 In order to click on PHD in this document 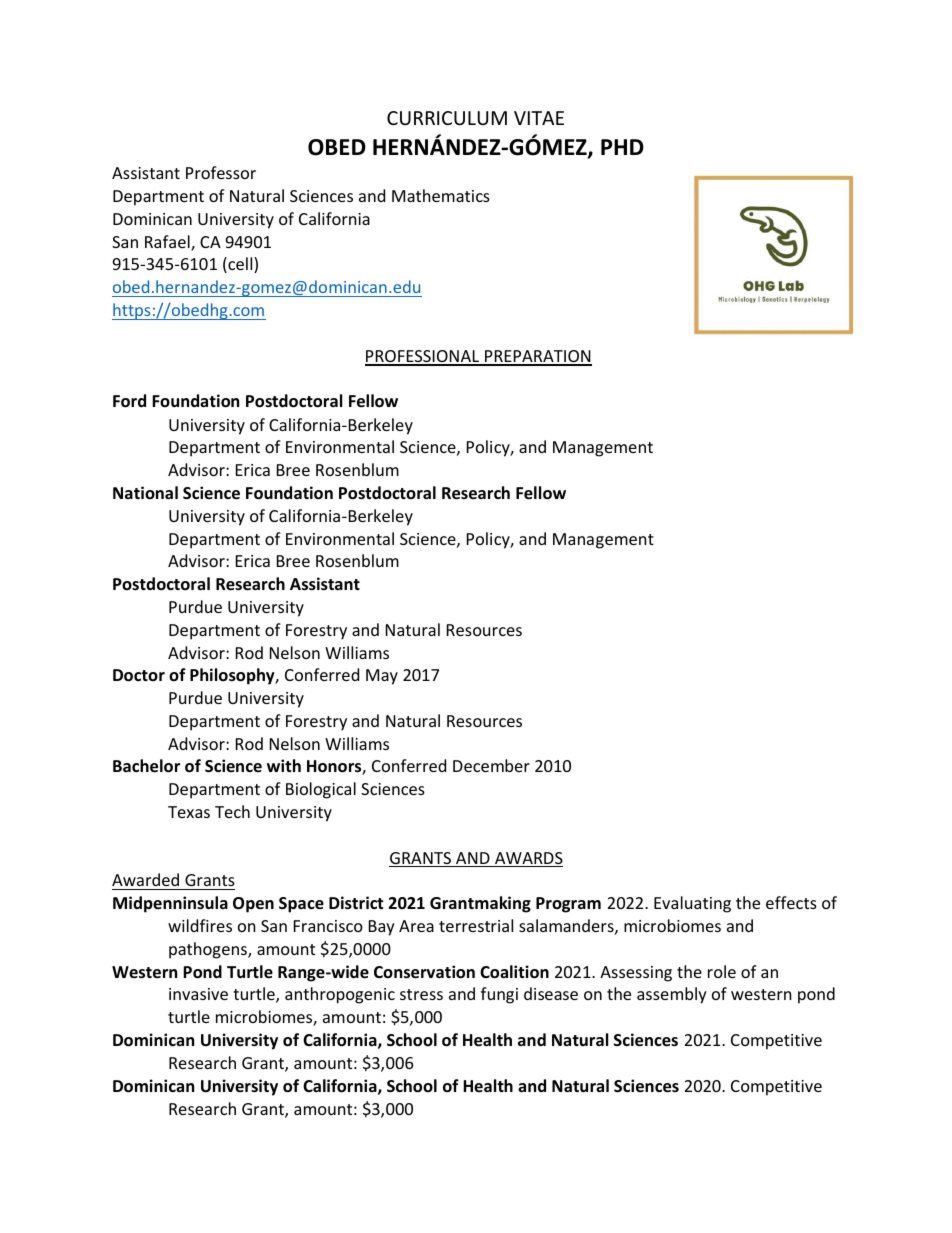, I will do `click(622, 147)`.
